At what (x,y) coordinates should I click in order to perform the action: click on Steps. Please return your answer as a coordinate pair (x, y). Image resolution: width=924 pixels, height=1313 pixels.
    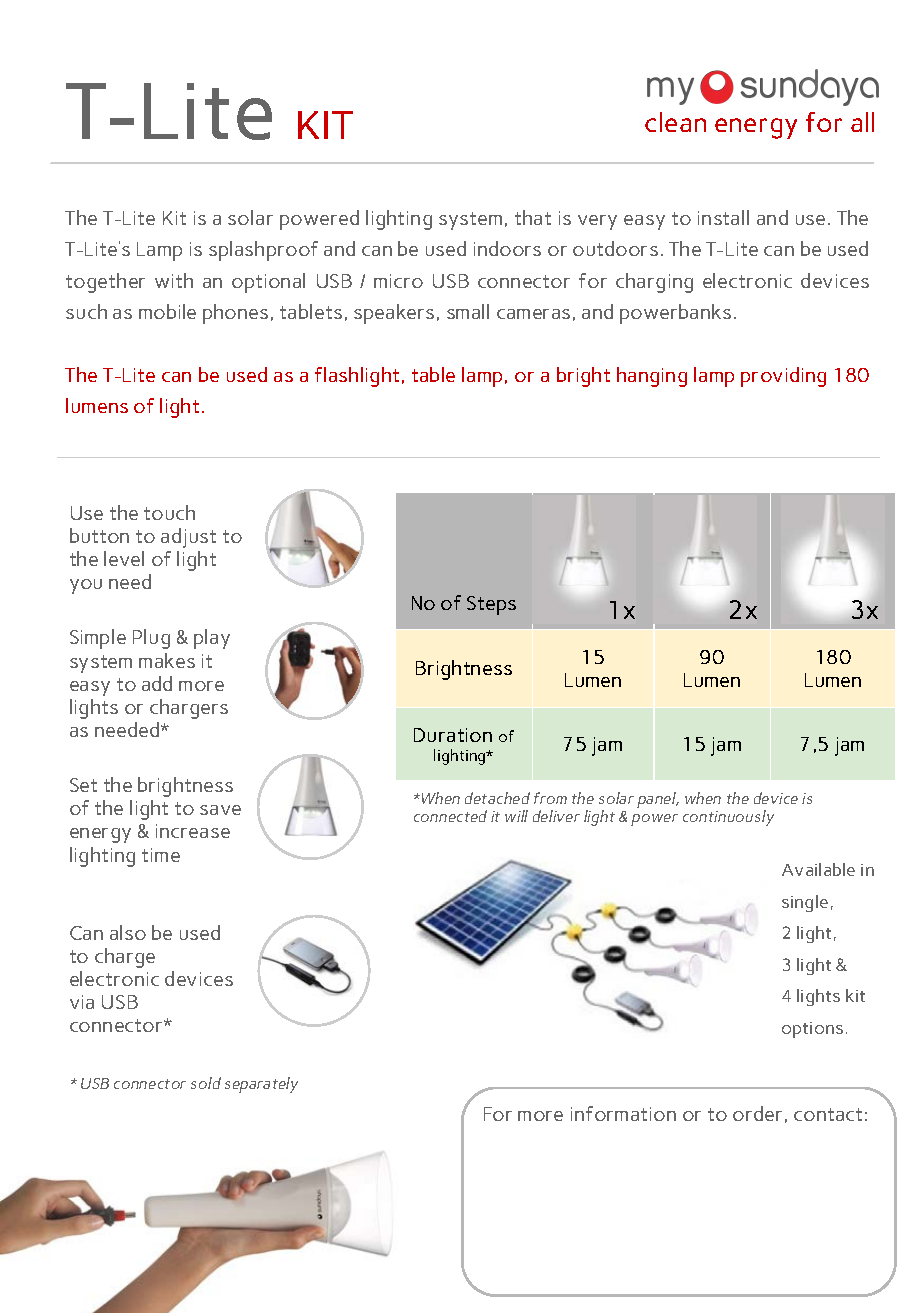
    Looking at the image, I should click on (491, 605).
